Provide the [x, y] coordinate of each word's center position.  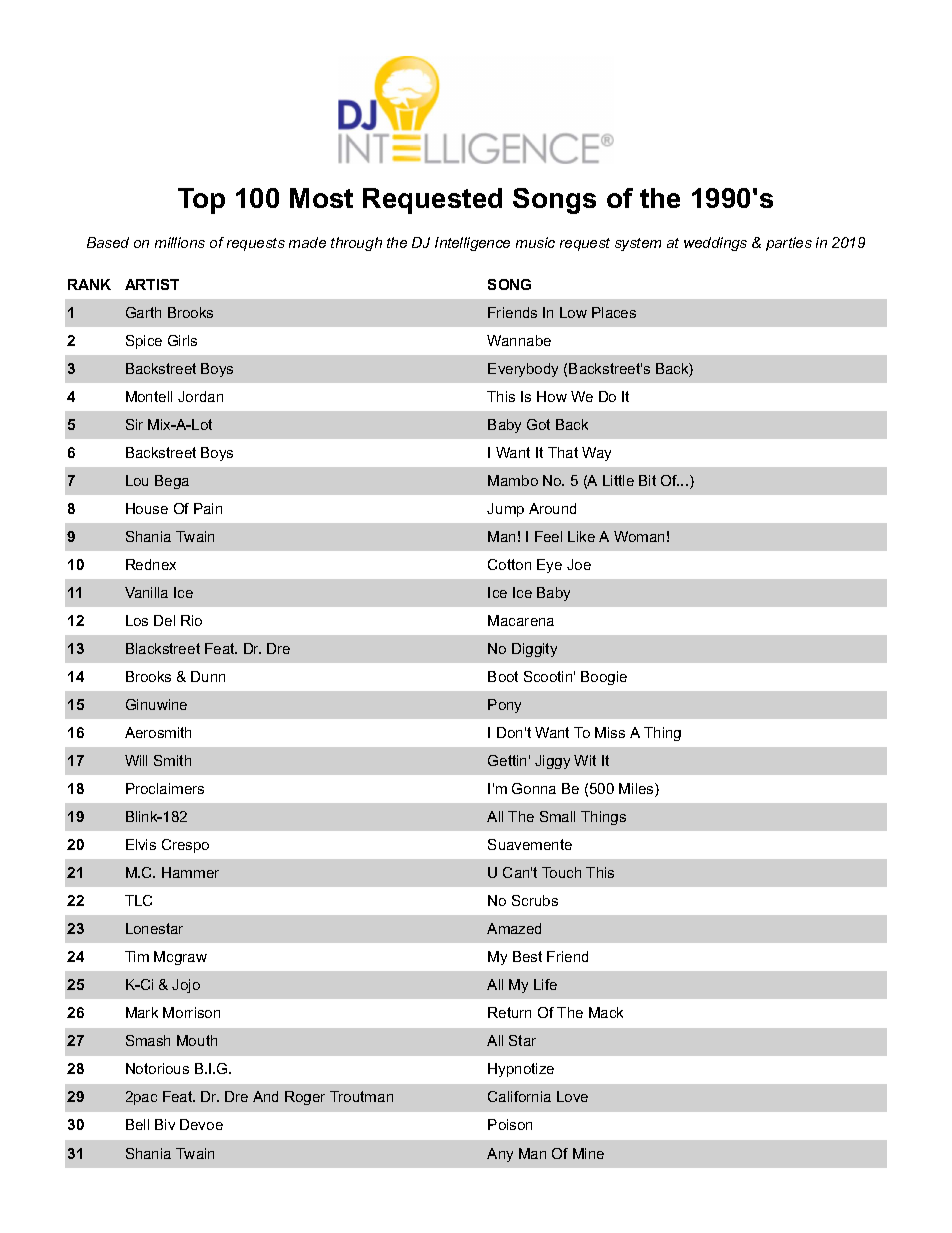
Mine [588, 1153]
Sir [134, 424]
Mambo [513, 480]
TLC [138, 900]
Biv [165, 1124]
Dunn [208, 676]
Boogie [604, 678]
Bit [647, 480]
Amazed [514, 928]
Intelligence [472, 244]
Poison [510, 1124]
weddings [715, 244]
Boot [503, 676]
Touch [561, 872]
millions [180, 242]
